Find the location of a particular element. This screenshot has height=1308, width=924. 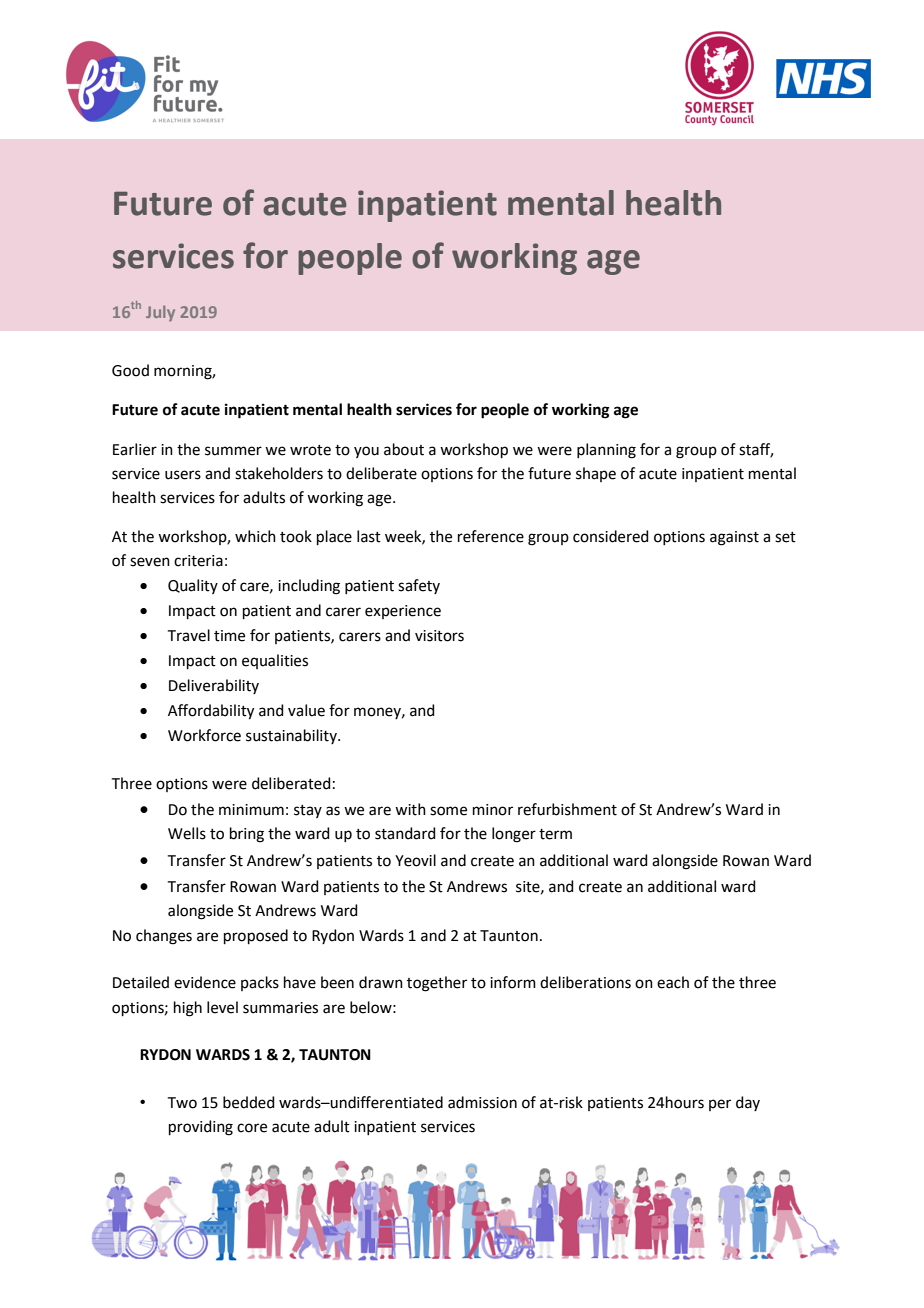

admission is located at coordinates (482, 1102).
